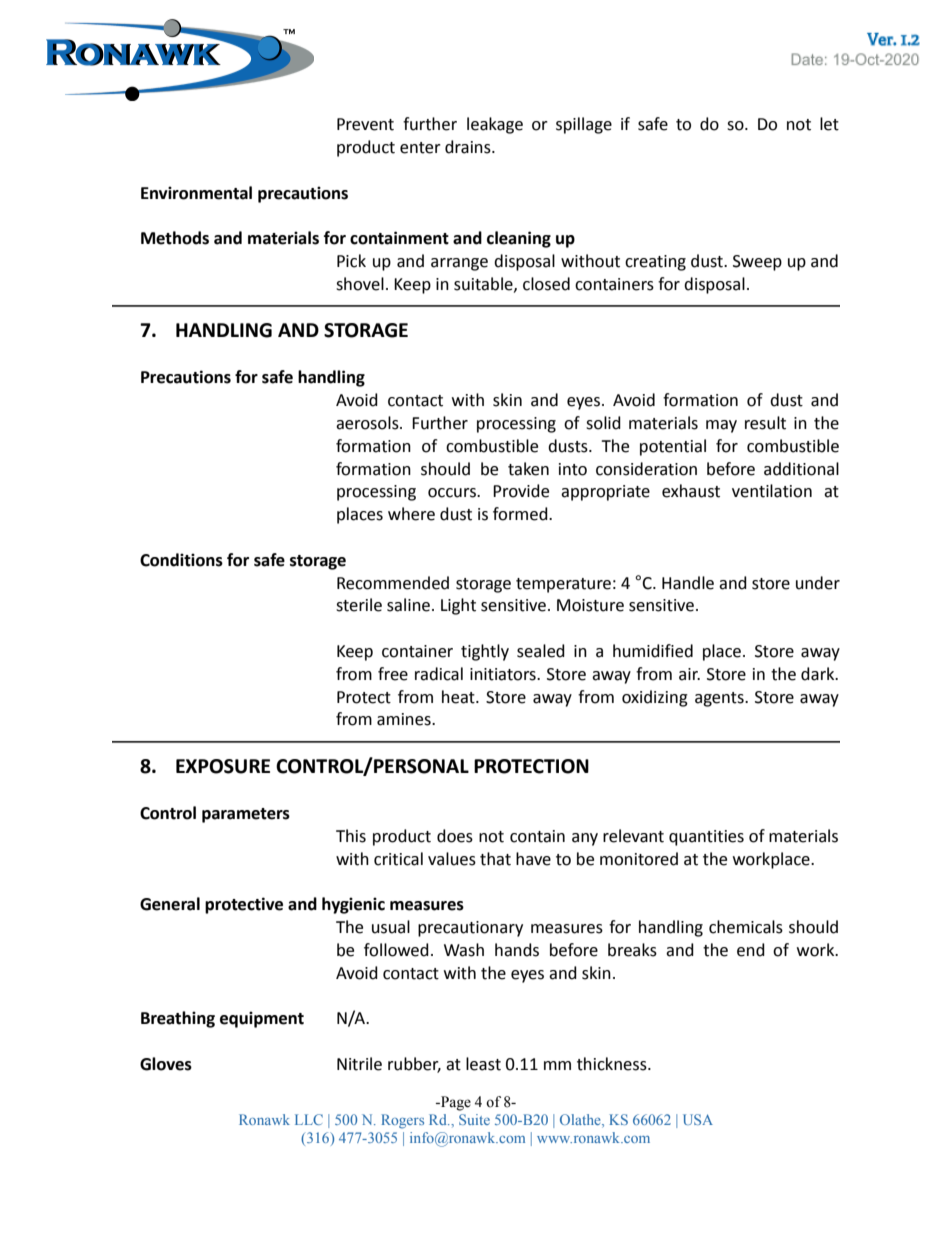 Image resolution: width=952 pixels, height=1233 pixels. Describe the element at coordinates (368, 423) in the screenshot. I see `aerosols` at that location.
